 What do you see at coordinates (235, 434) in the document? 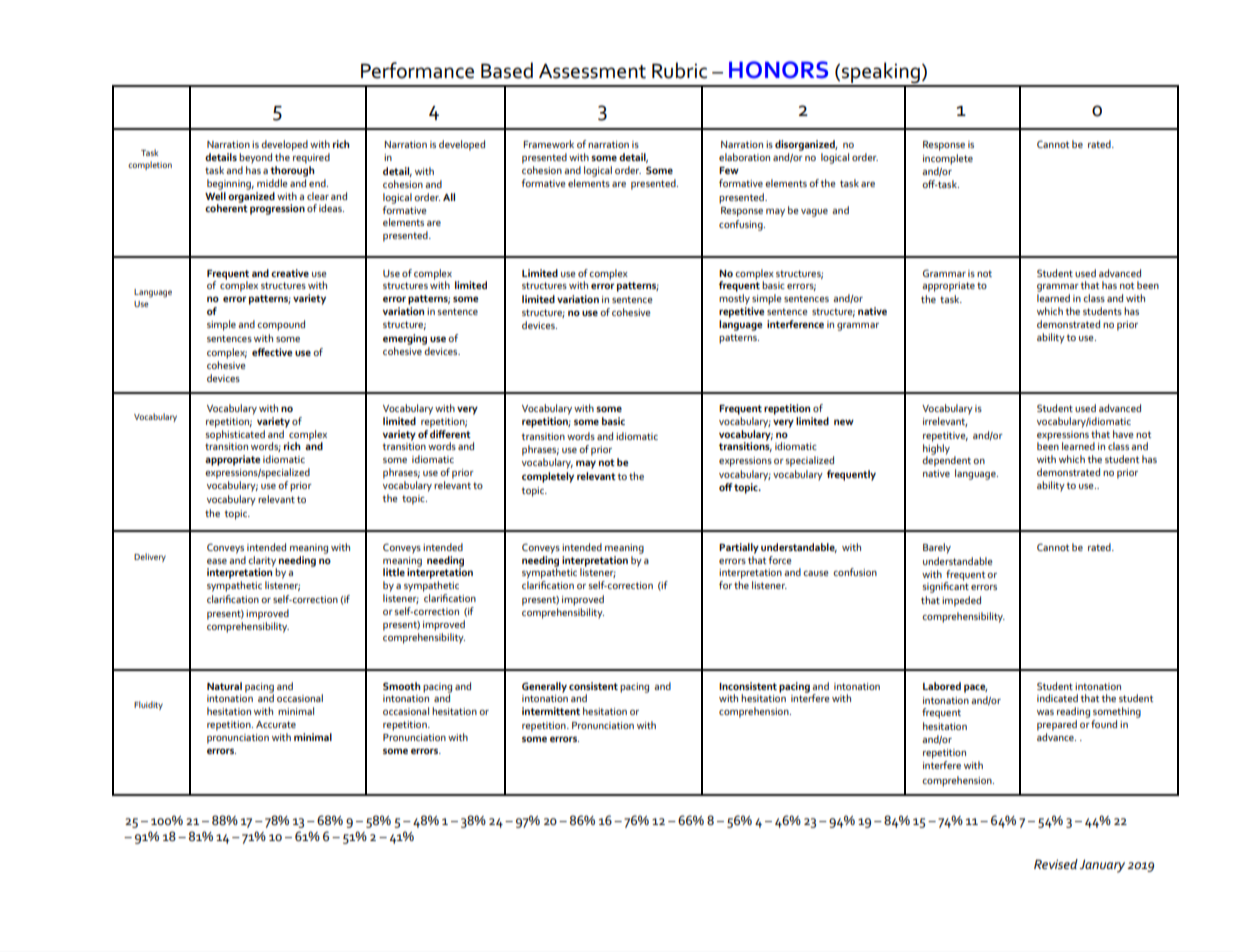
I see `sophisticated` at bounding box center [235, 434].
